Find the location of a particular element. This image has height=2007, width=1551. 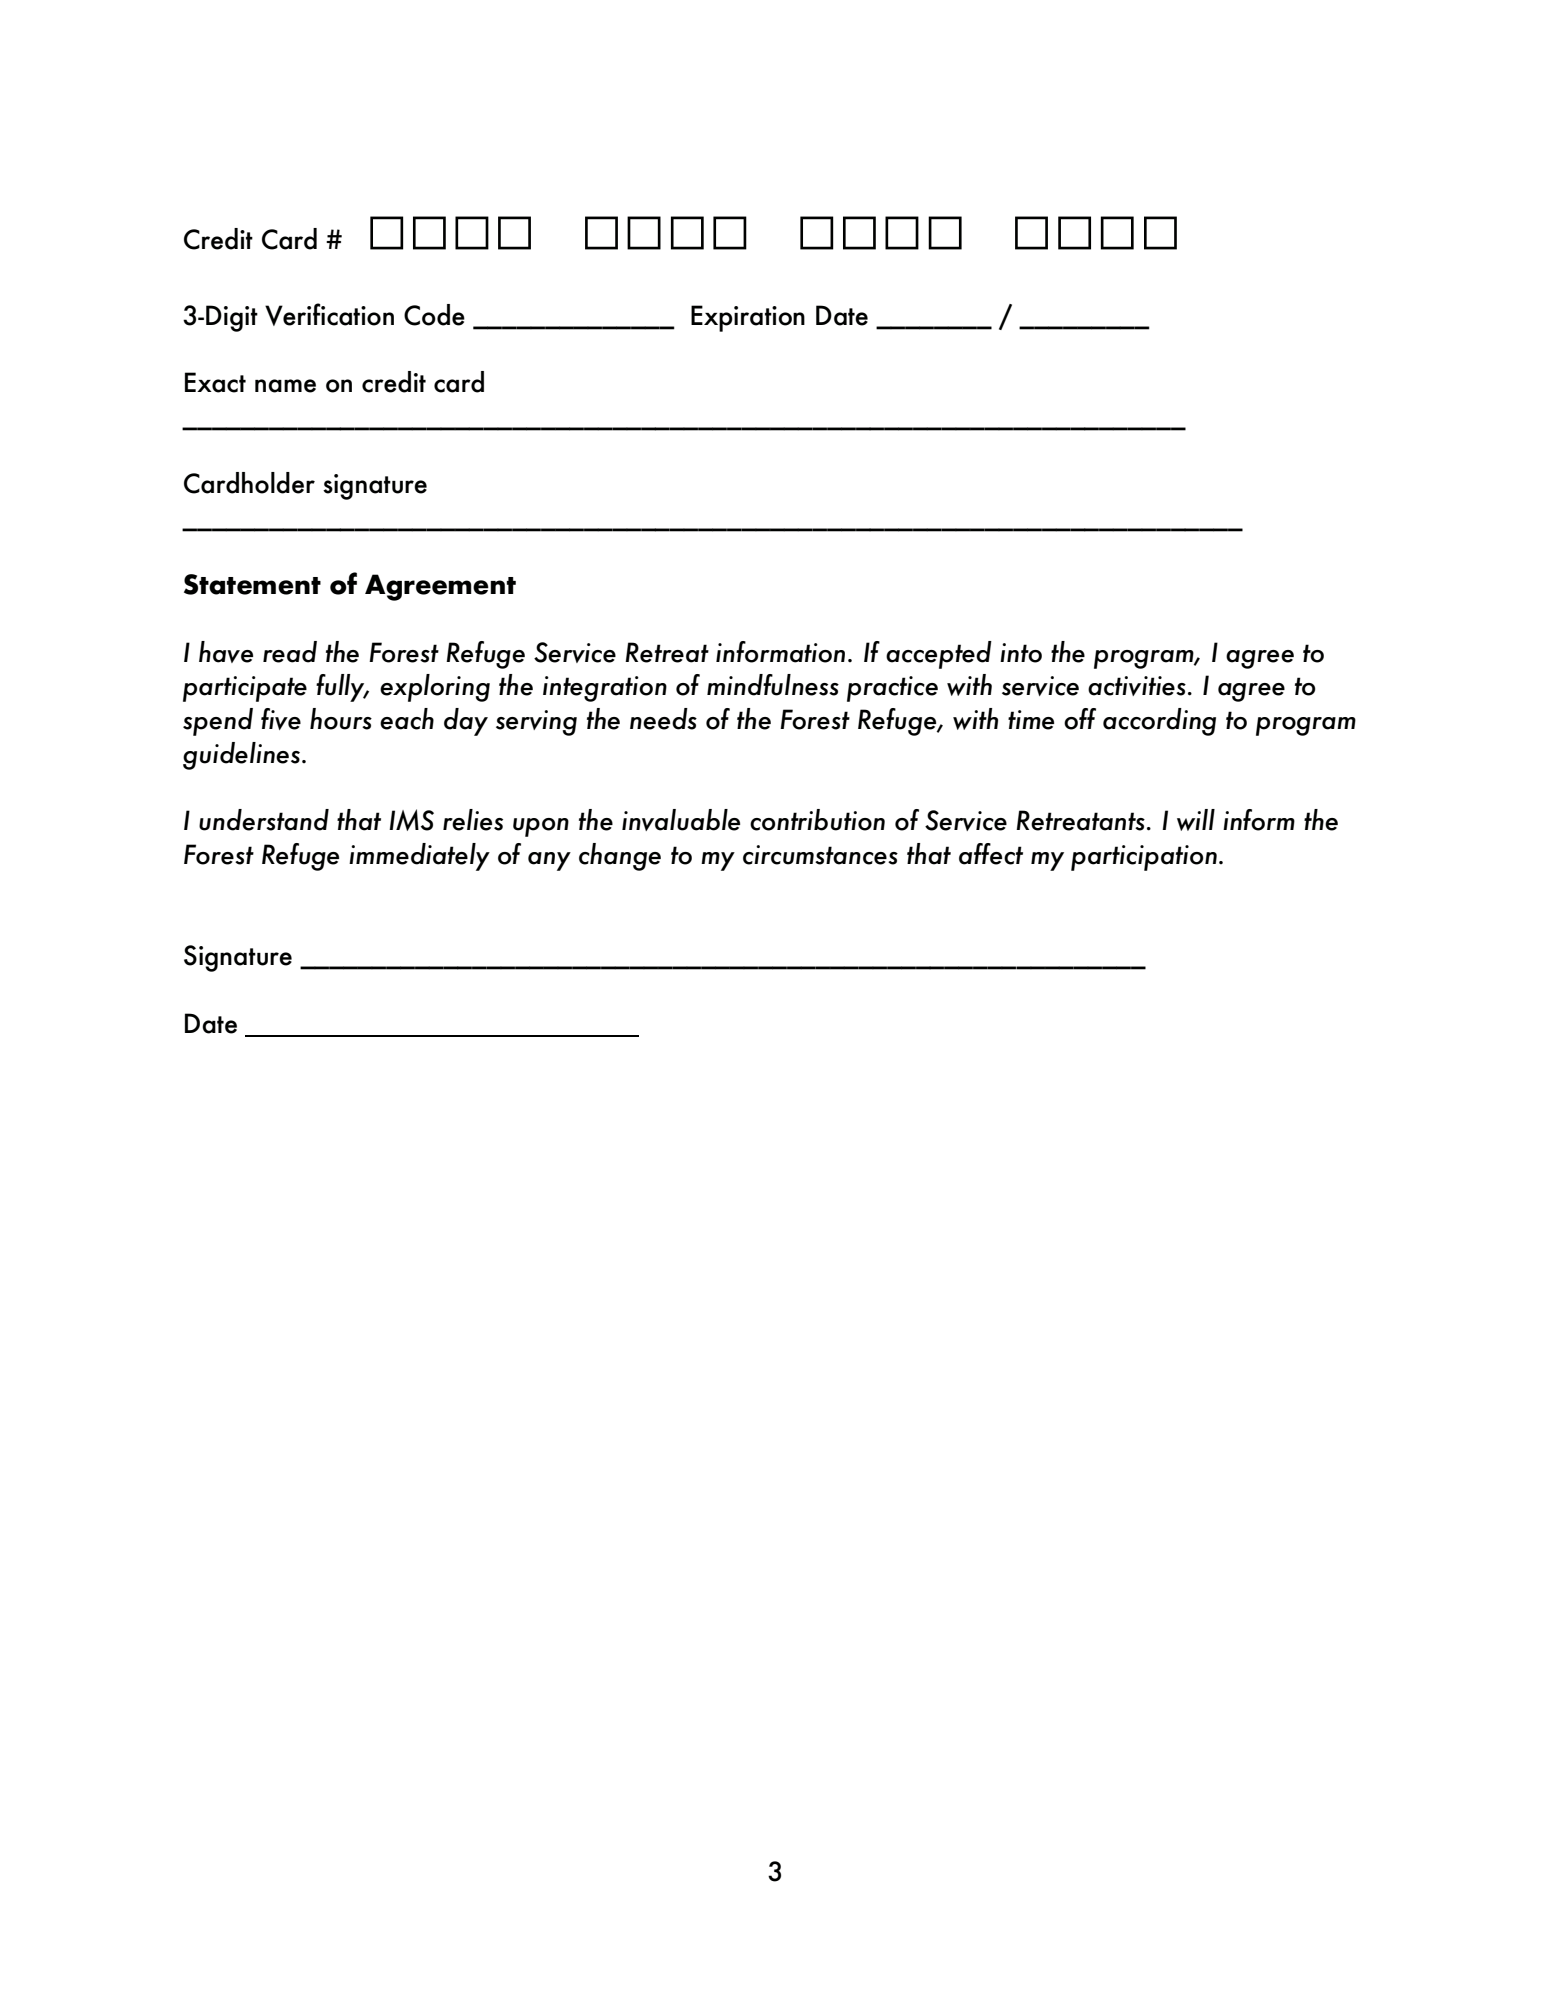

Code is located at coordinates (434, 315).
